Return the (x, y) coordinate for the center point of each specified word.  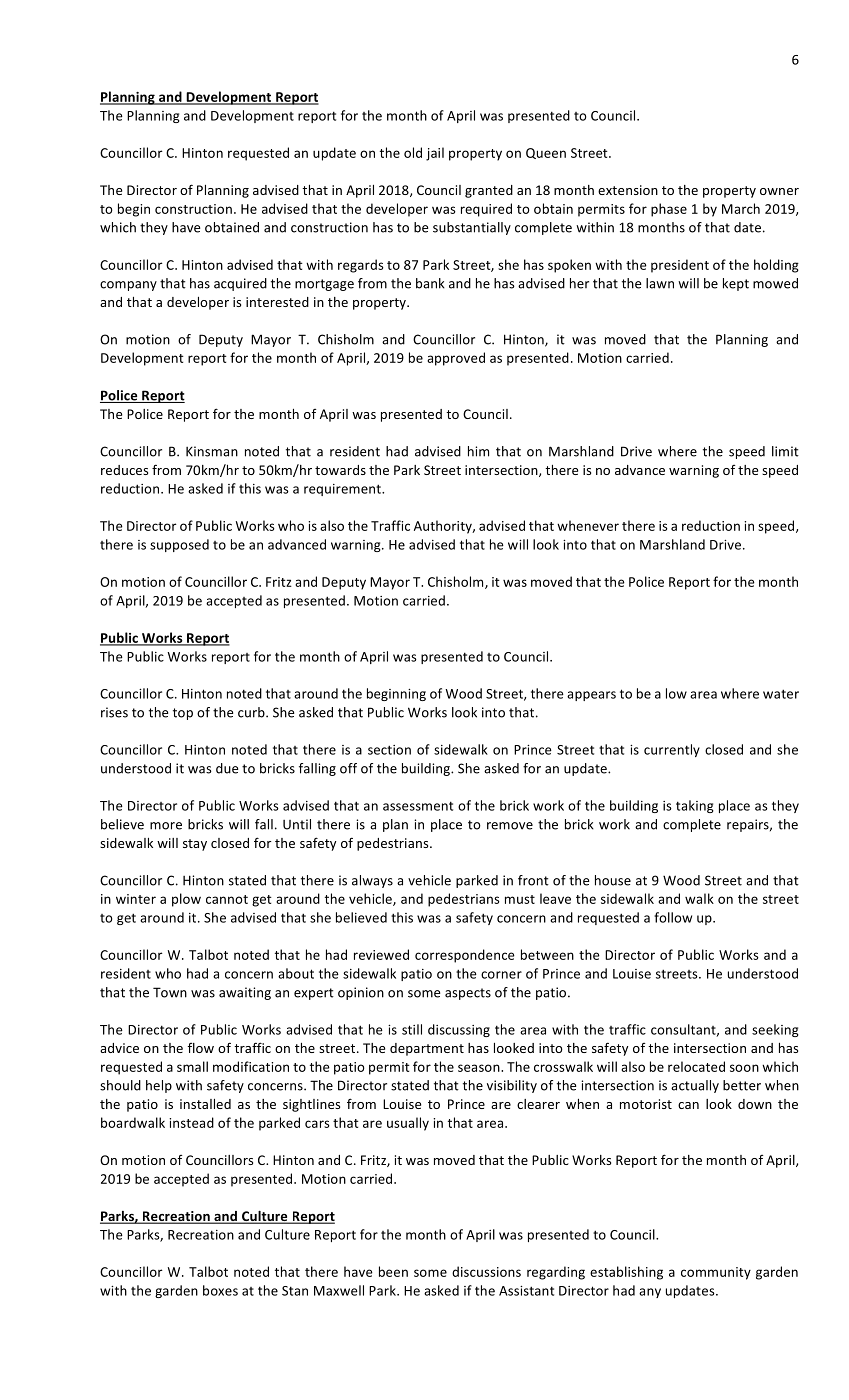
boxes (220, 1290)
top (183, 714)
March (741, 208)
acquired (240, 284)
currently (672, 750)
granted (489, 191)
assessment (418, 806)
